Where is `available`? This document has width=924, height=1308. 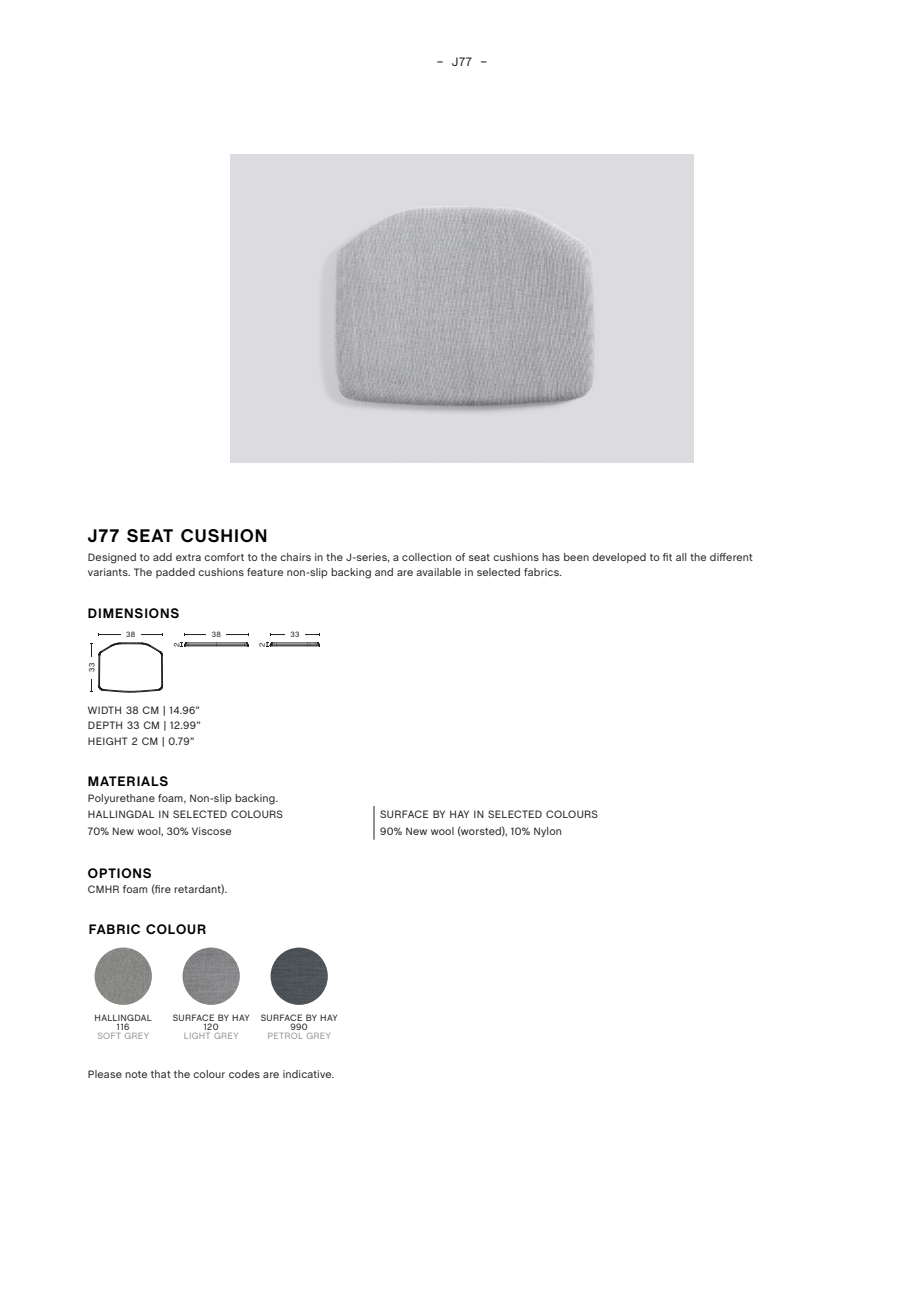 available is located at coordinates (438, 572).
